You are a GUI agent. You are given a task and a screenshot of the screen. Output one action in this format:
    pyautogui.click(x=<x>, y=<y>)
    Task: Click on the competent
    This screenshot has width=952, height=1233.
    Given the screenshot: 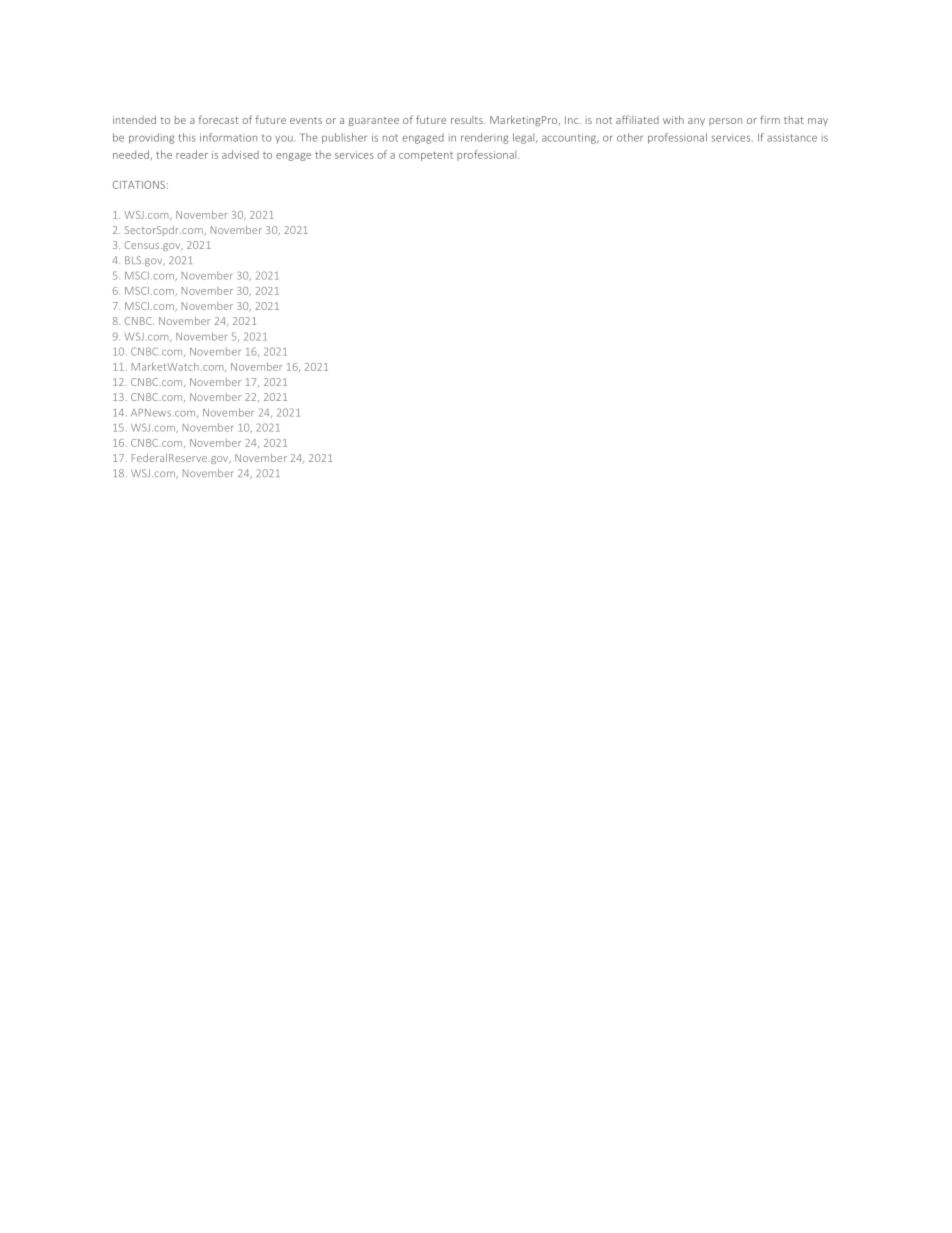 What is the action you would take?
    pyautogui.click(x=426, y=156)
